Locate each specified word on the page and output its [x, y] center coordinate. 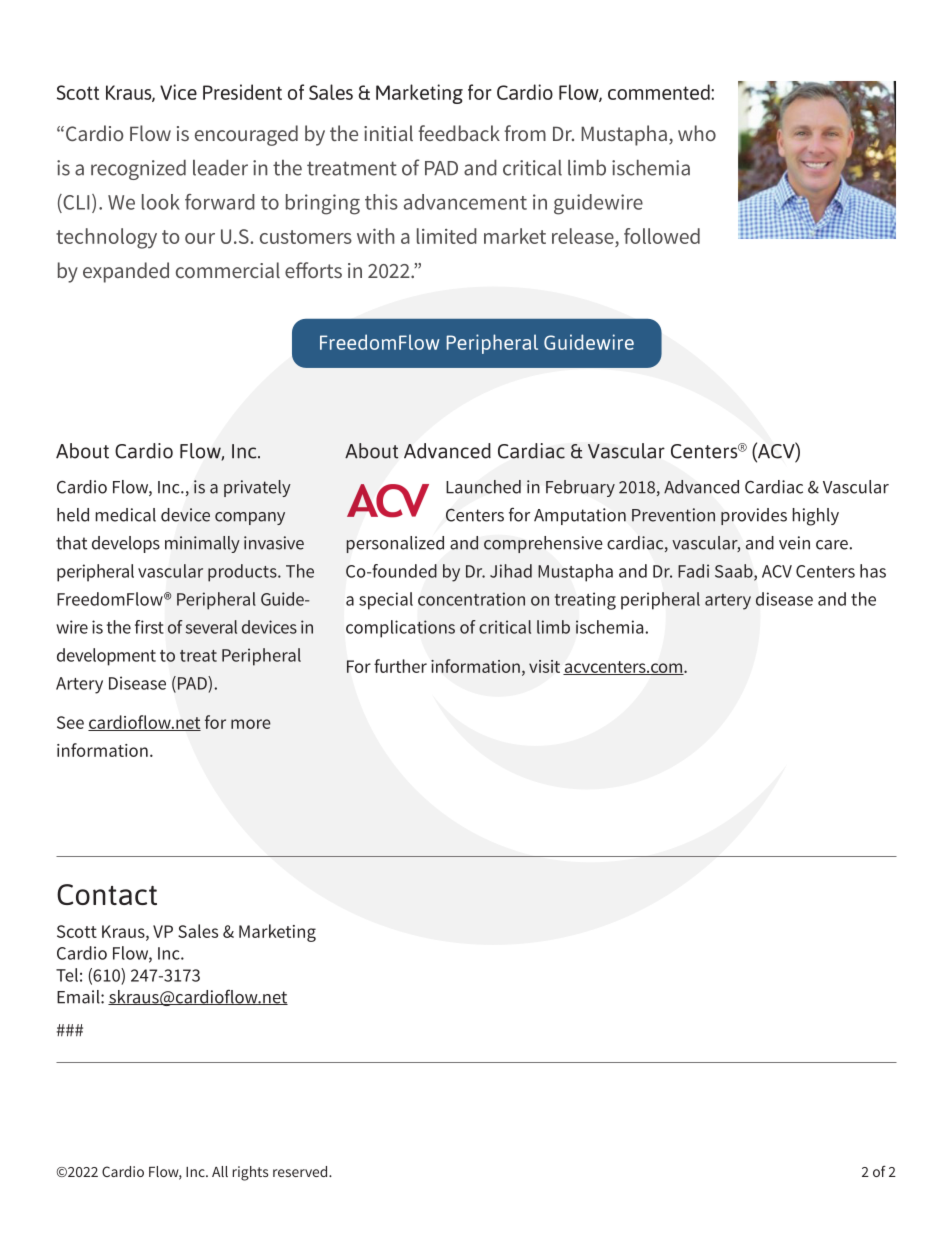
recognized [138, 170]
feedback [459, 133]
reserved [301, 1171]
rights [250, 1173]
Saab [735, 572]
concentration [471, 599]
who [697, 133]
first [149, 627]
